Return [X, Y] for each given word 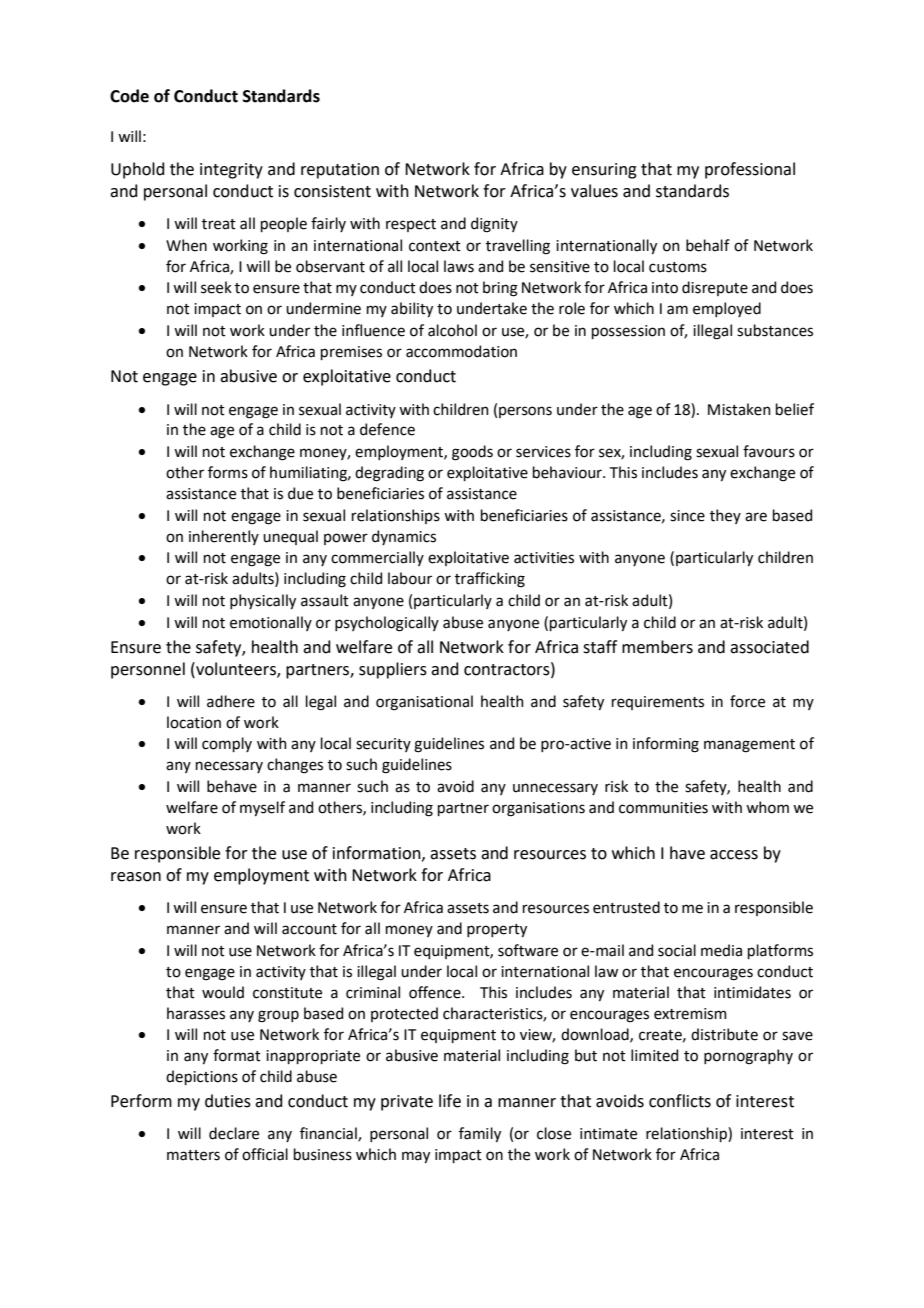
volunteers [236, 669]
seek [216, 287]
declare [234, 1133]
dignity [494, 225]
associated [769, 647]
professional [750, 170]
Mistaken [739, 409]
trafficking [490, 580]
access [734, 855]
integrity [231, 171]
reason [136, 877]
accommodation [461, 351]
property [497, 930]
